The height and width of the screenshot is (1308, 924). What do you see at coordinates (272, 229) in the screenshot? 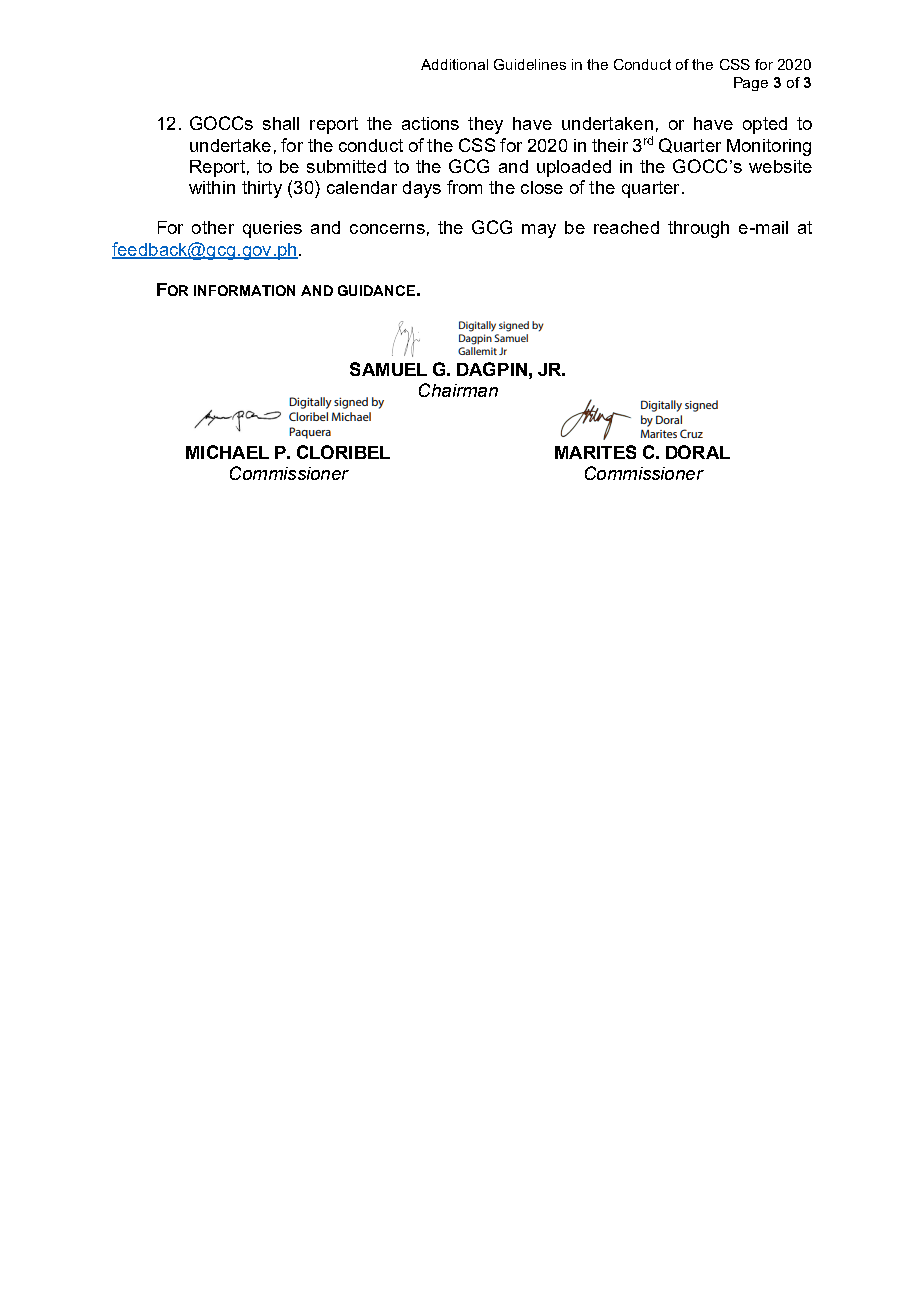
I see `queries` at bounding box center [272, 229].
